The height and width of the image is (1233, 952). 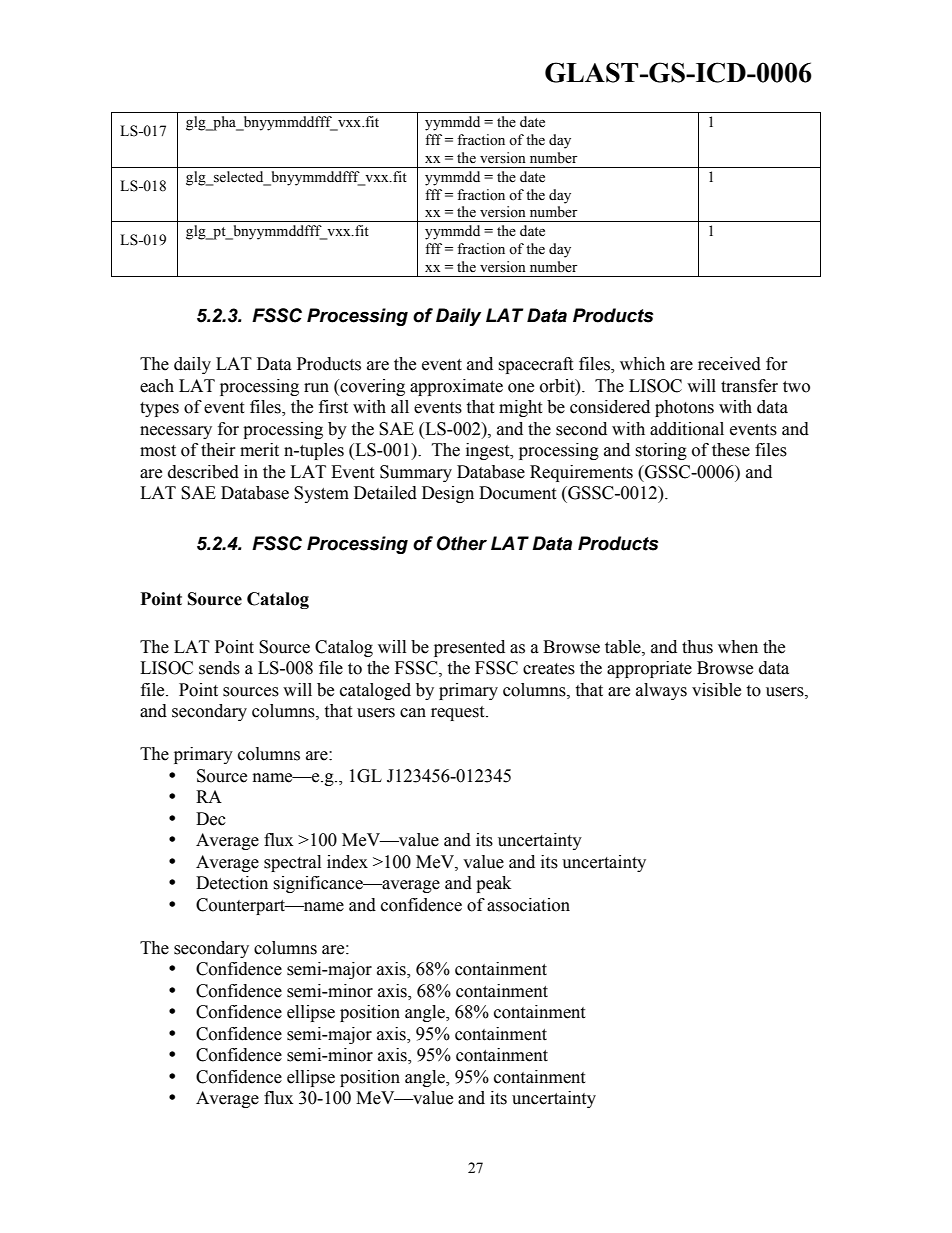 I want to click on presented, so click(x=469, y=648).
